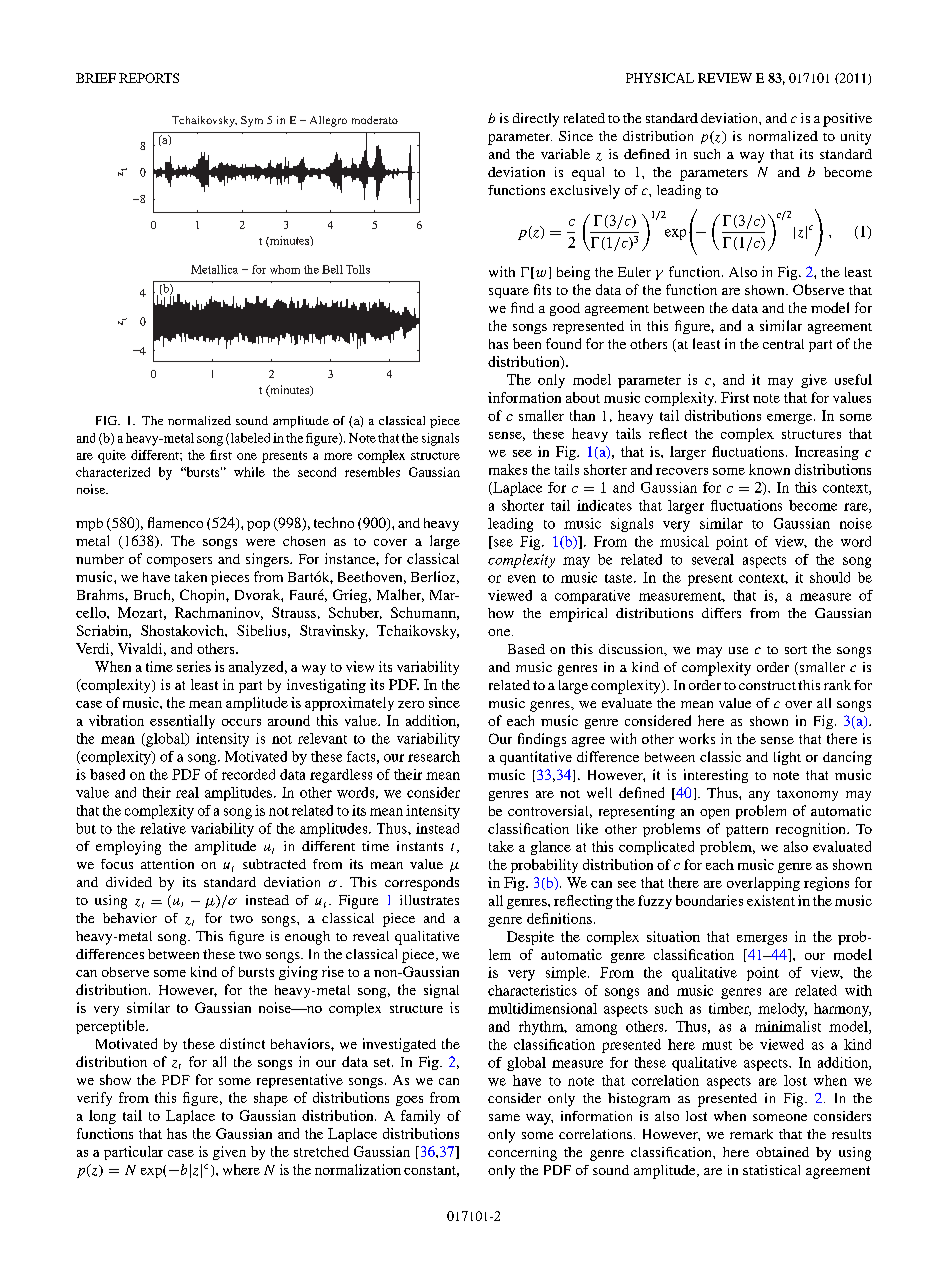 Image resolution: width=952 pixels, height=1270 pixels. Describe the element at coordinates (847, 120) in the document. I see `positive` at that location.
